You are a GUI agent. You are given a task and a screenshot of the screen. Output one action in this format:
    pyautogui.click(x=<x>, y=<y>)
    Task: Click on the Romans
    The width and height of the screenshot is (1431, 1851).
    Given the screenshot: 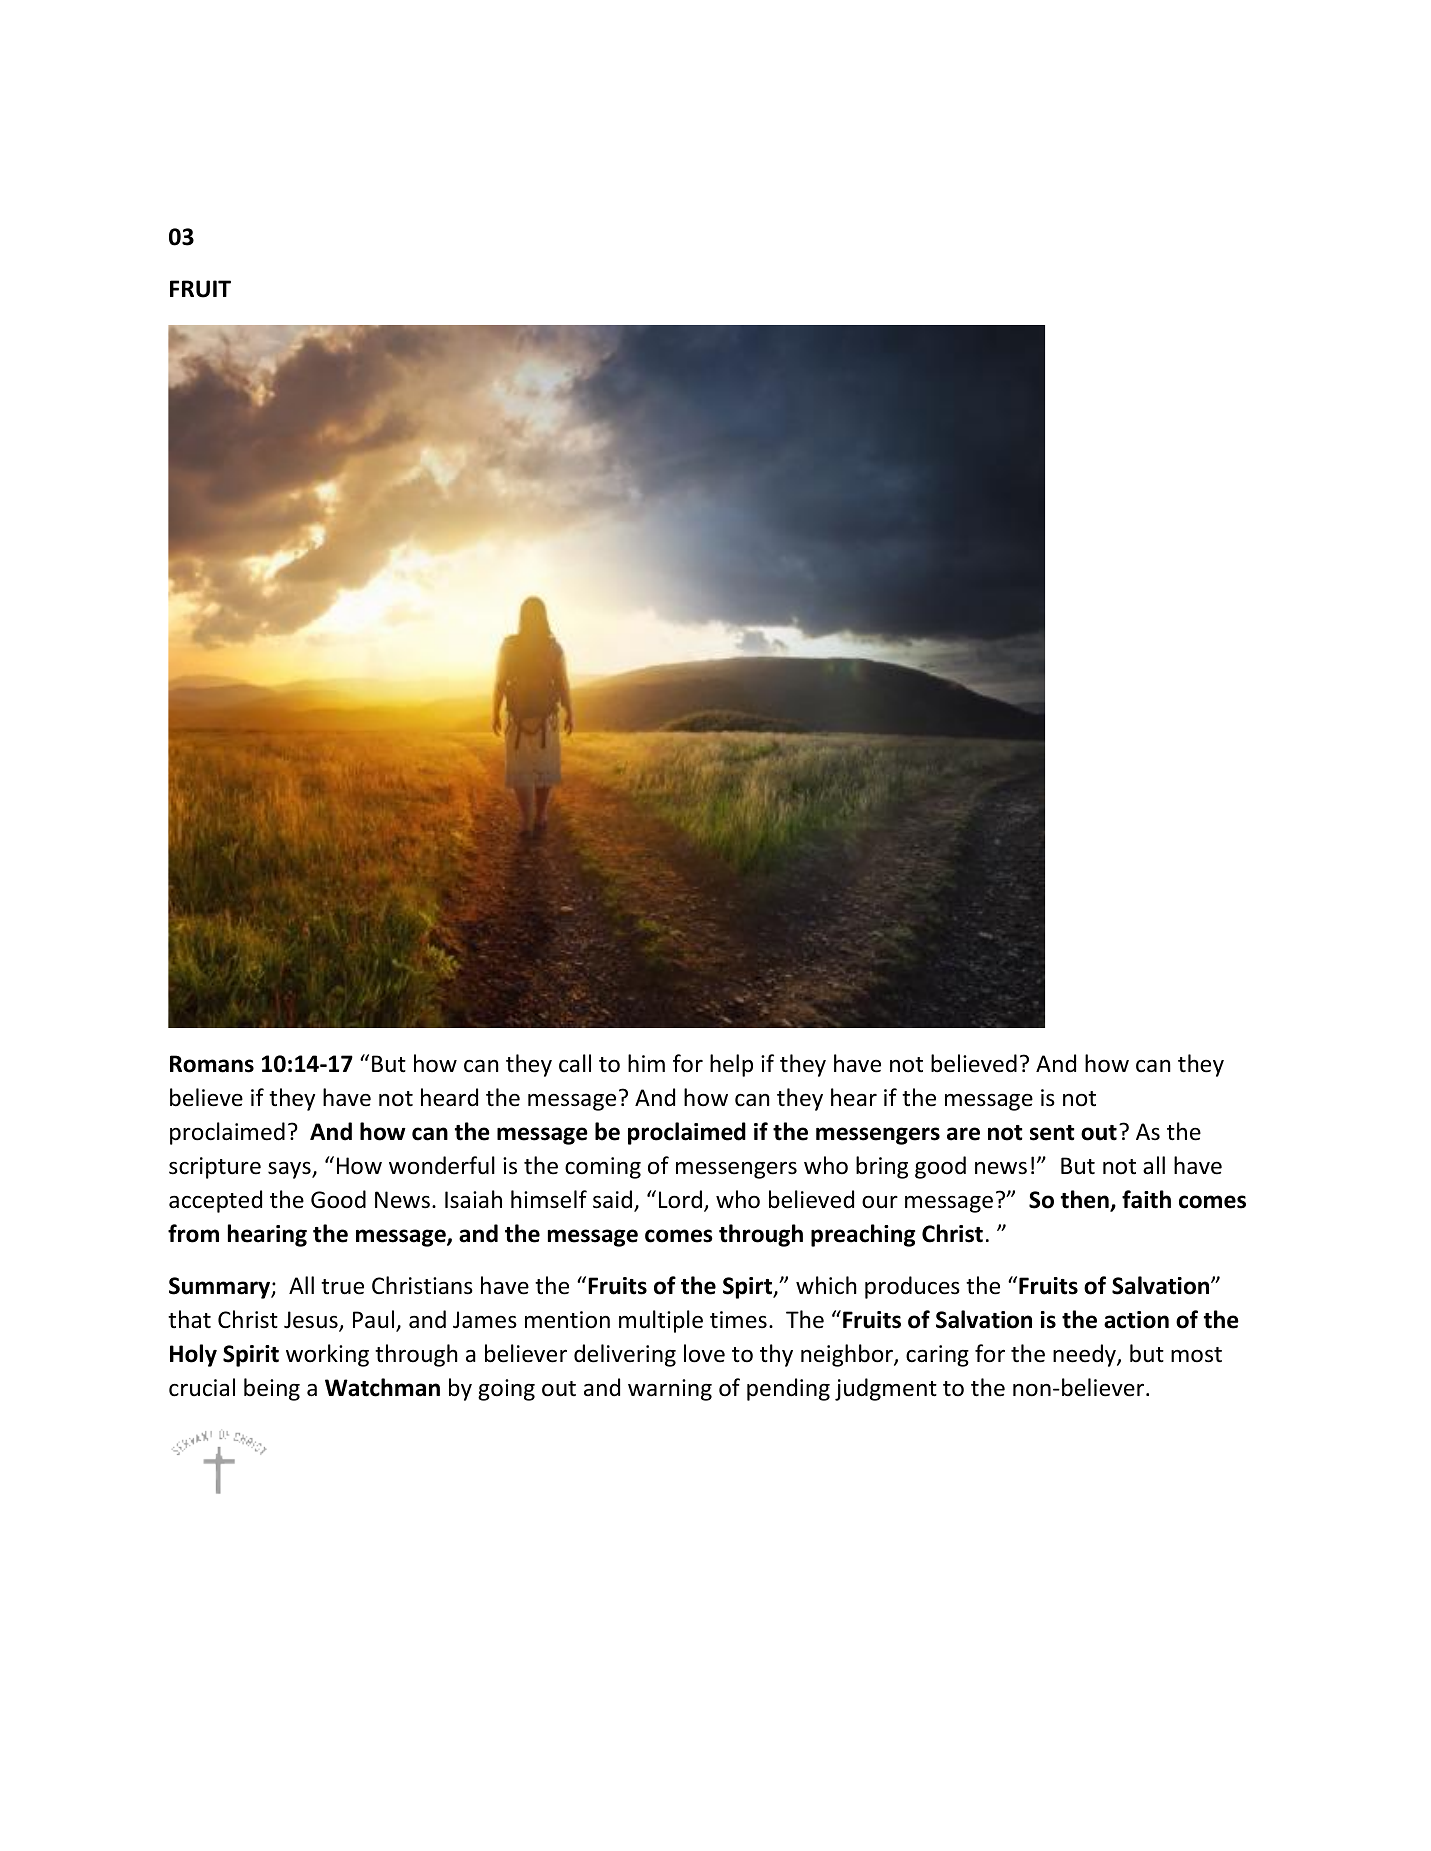 What is the action you would take?
    pyautogui.click(x=212, y=1064)
